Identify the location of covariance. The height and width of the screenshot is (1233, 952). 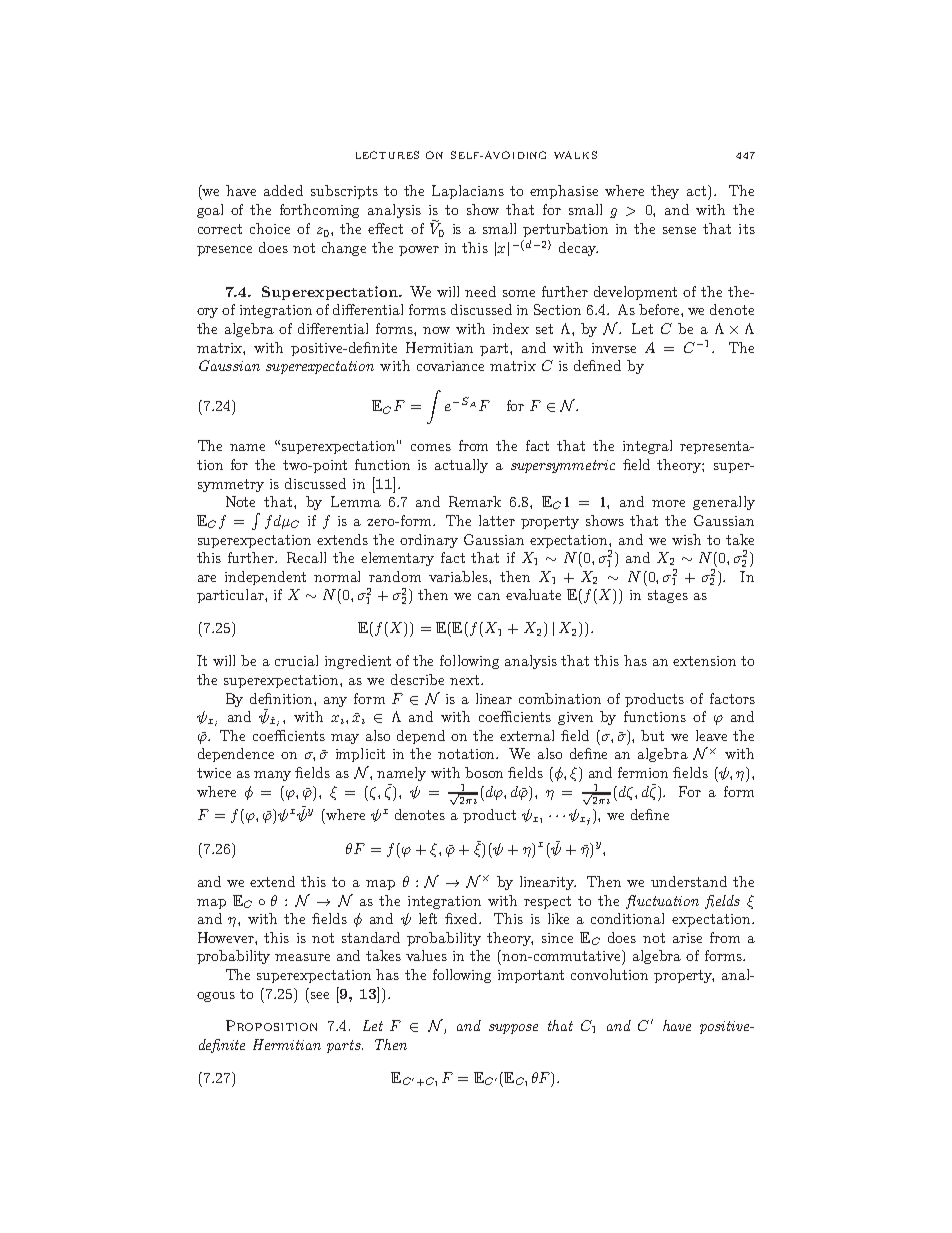
(450, 366).
